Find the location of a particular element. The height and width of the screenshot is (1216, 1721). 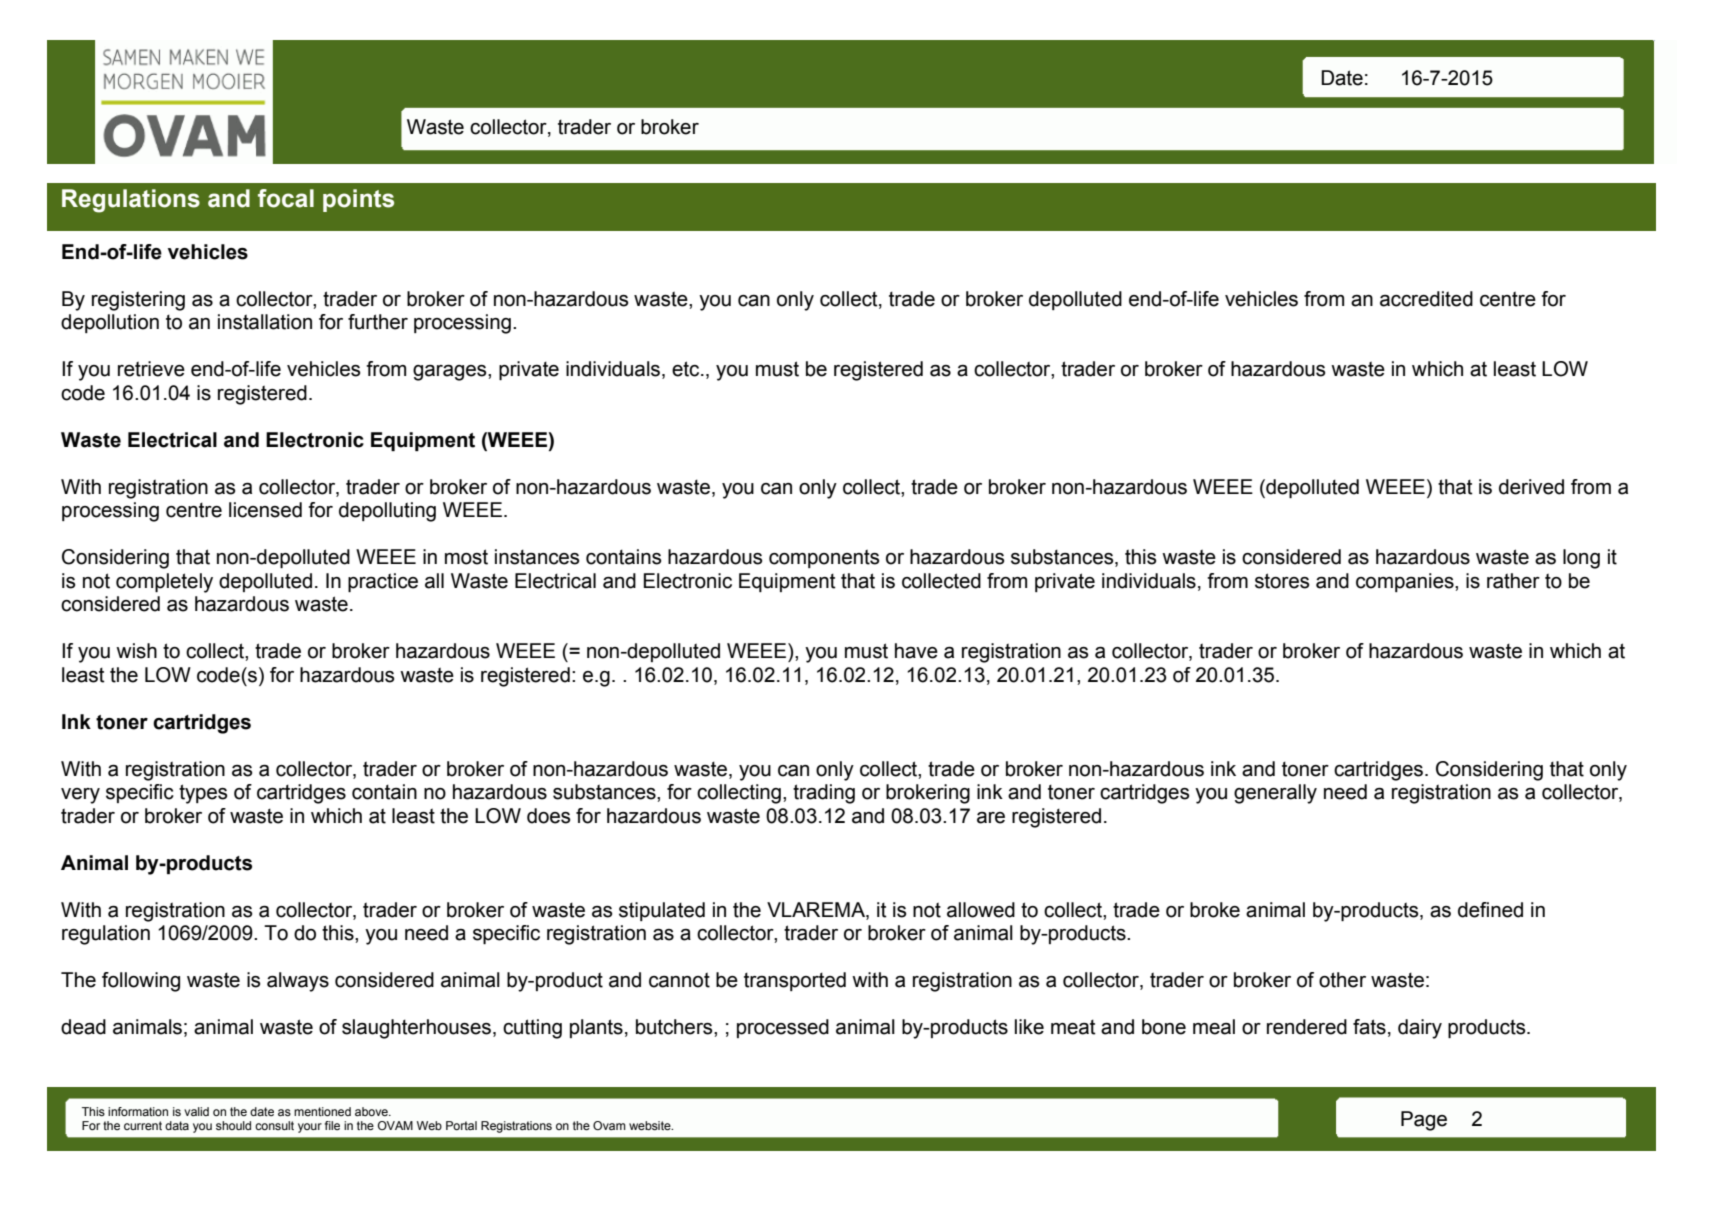

have is located at coordinates (916, 651).
